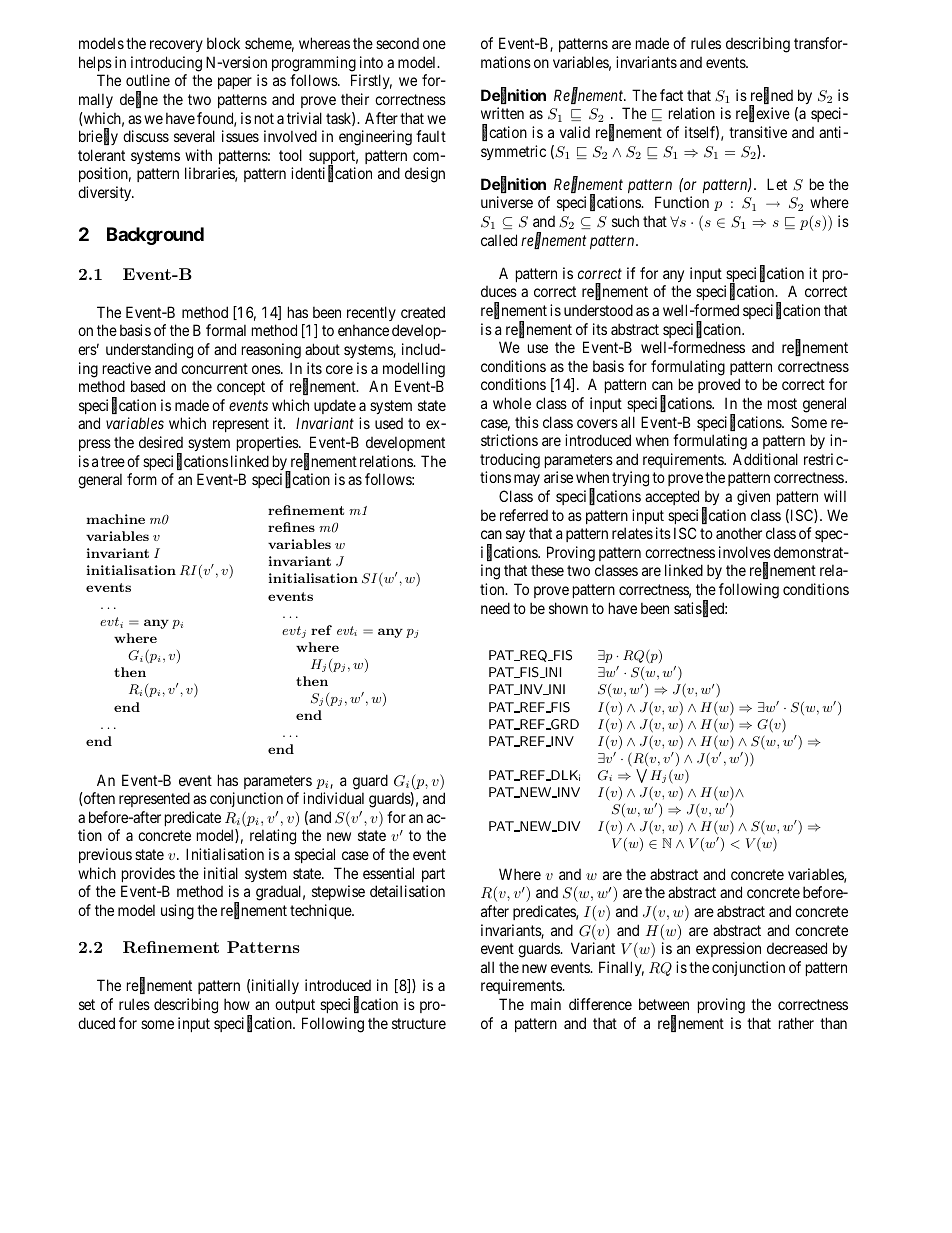 The height and width of the screenshot is (1233, 952). What do you see at coordinates (772, 96) in the screenshot?
I see `refined` at bounding box center [772, 96].
